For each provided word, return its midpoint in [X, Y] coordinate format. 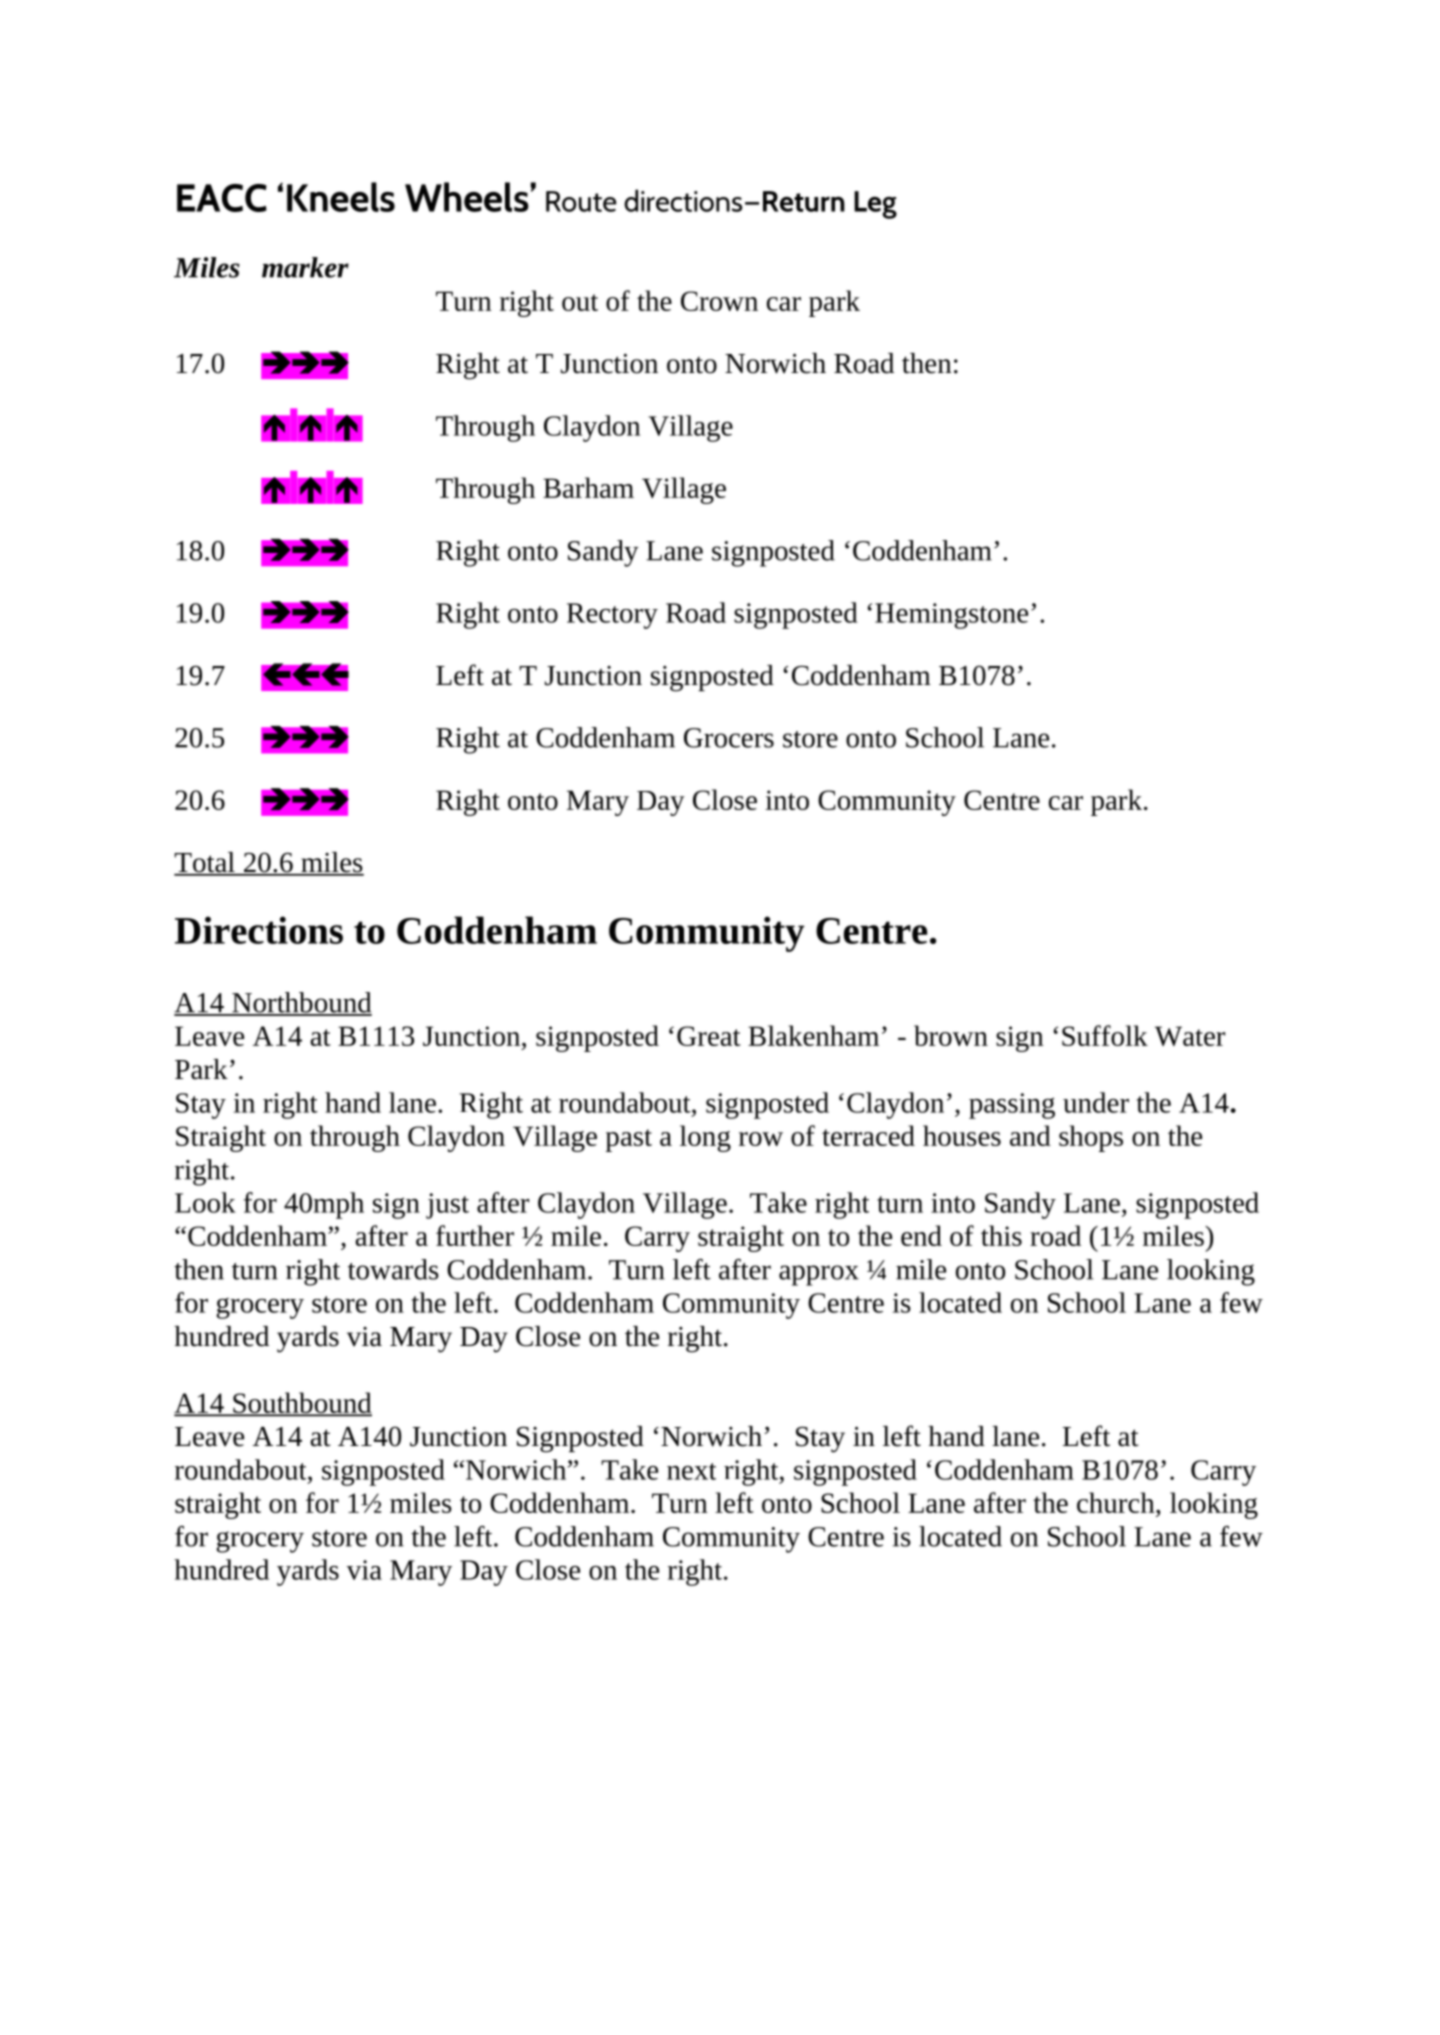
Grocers [729, 738]
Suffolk [1105, 1035]
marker [305, 267]
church [1117, 1502]
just [447, 1206]
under [1096, 1102]
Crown [719, 301]
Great [709, 1036]
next [691, 1471]
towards [393, 1269]
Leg [875, 205]
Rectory [612, 616]
